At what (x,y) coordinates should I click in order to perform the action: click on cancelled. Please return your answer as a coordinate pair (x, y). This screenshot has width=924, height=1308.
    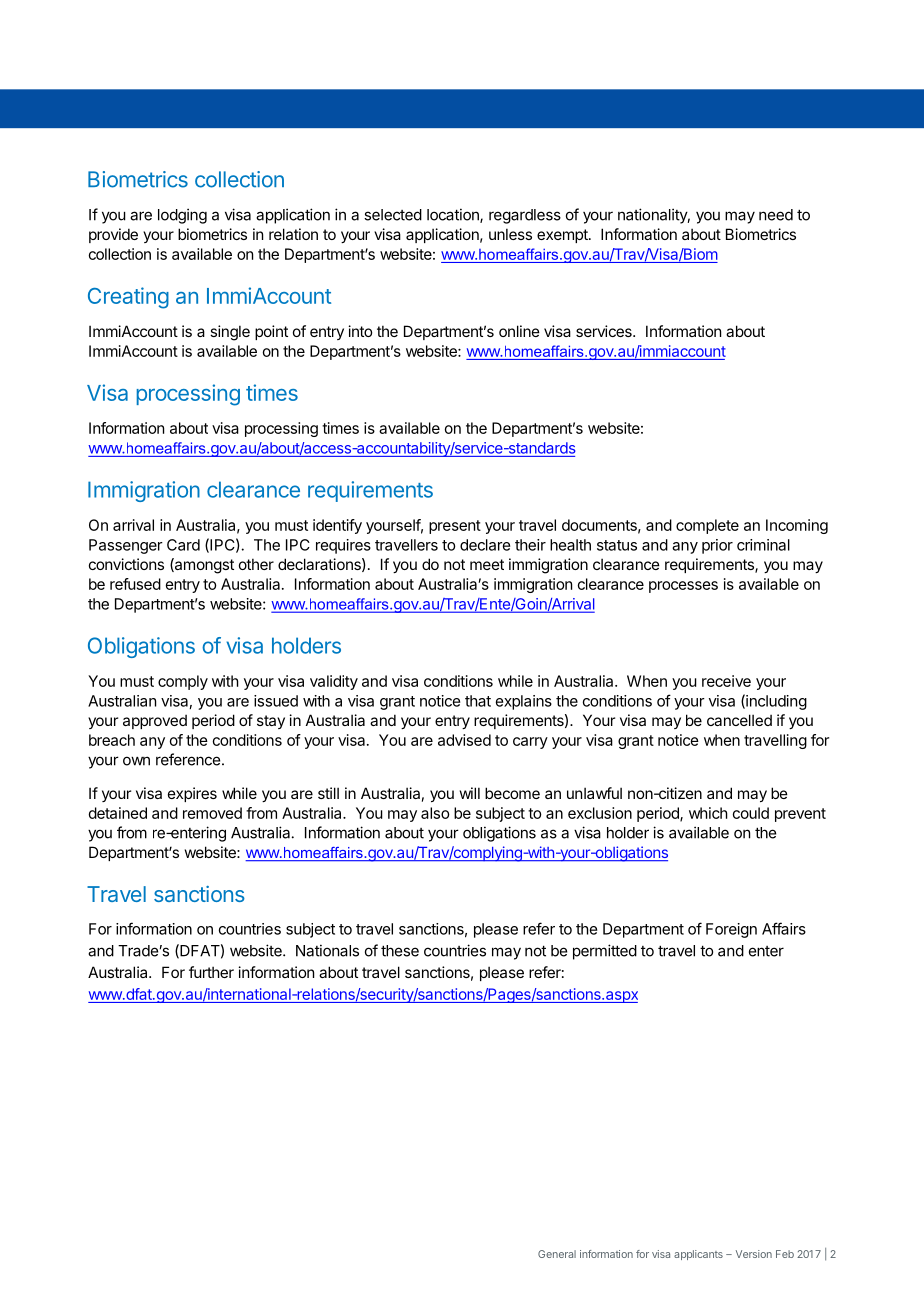
    Looking at the image, I should click on (739, 720).
